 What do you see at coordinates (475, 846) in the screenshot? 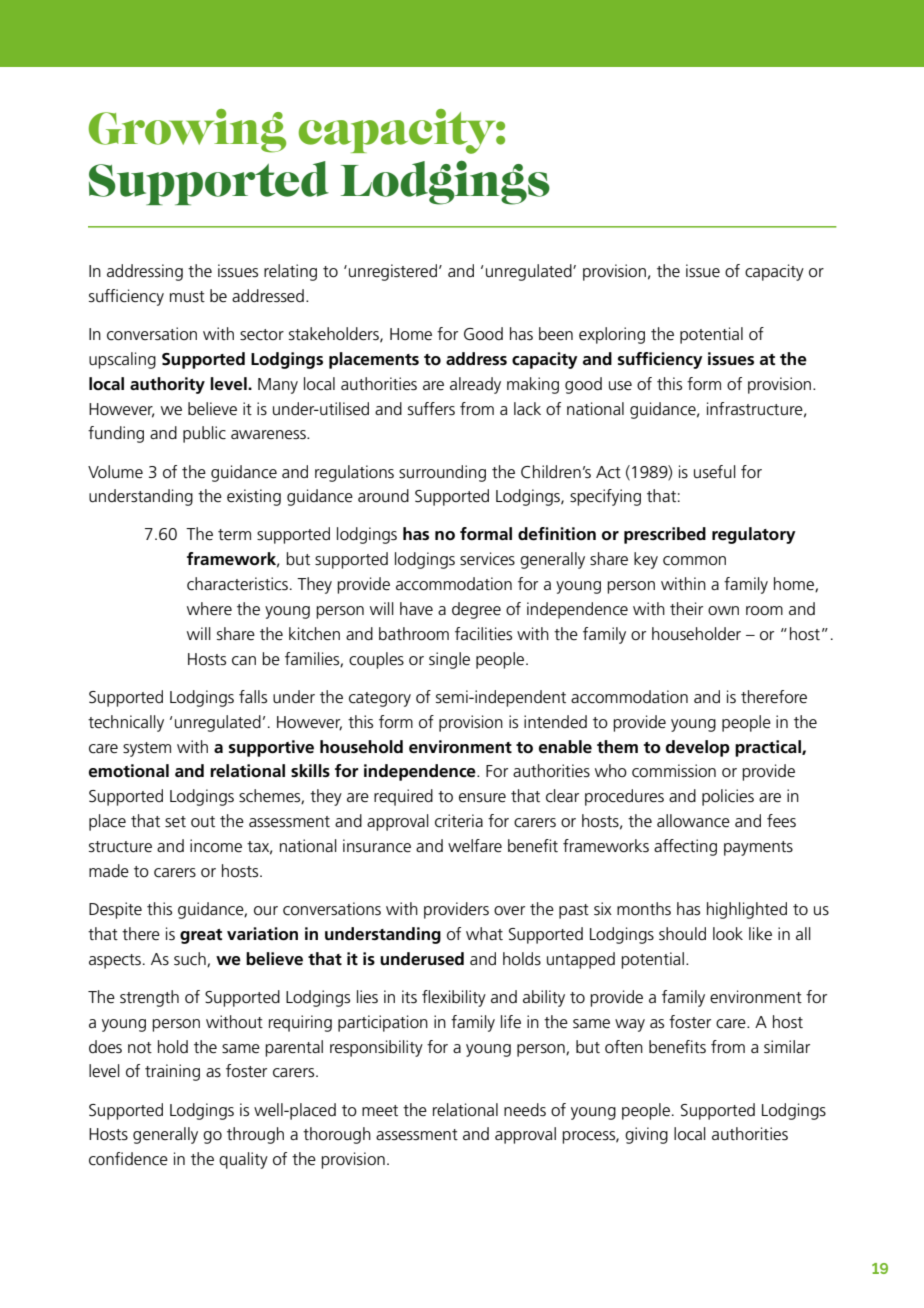
I see `welfare` at bounding box center [475, 846].
